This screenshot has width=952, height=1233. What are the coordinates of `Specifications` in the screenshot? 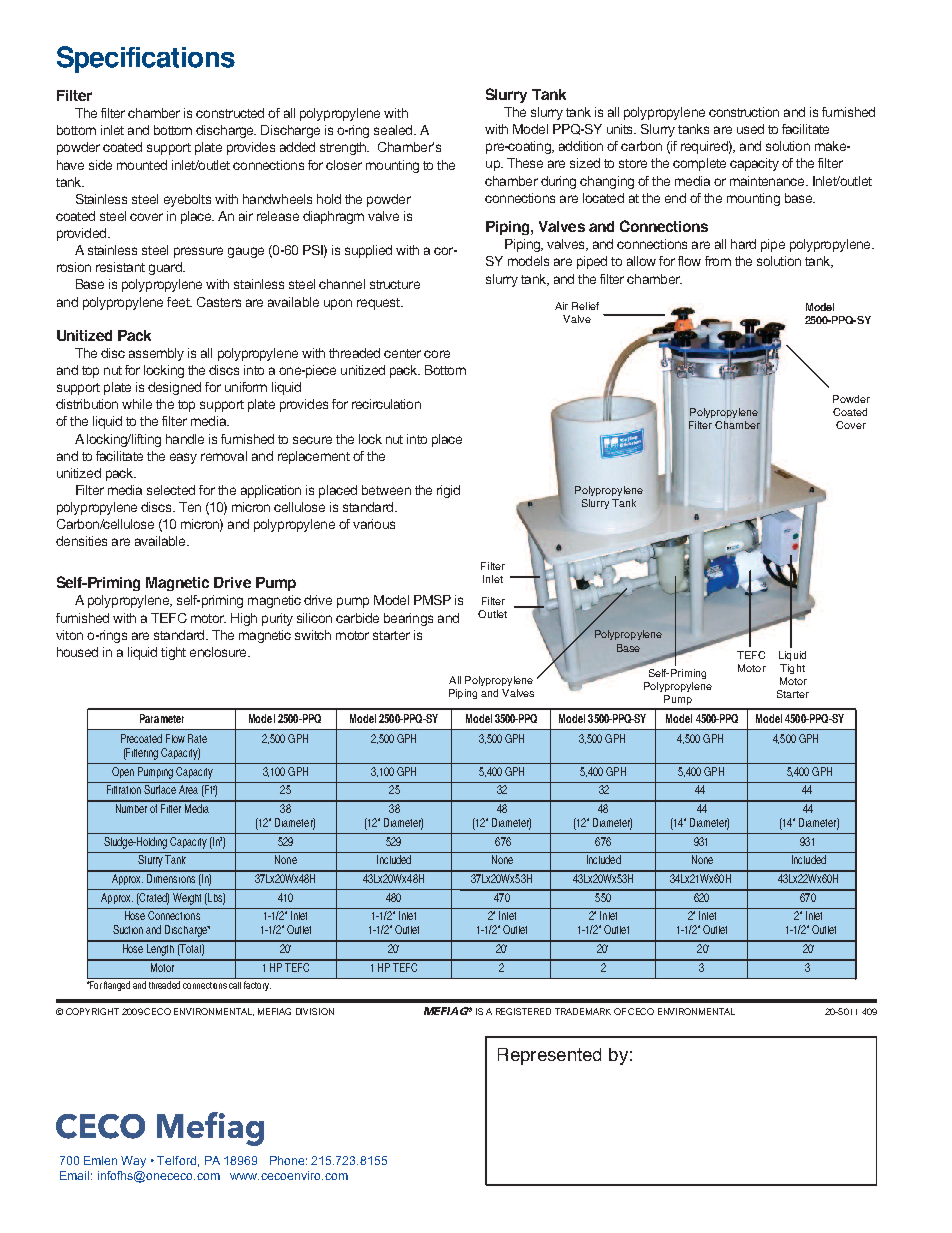 It's located at (146, 59).
